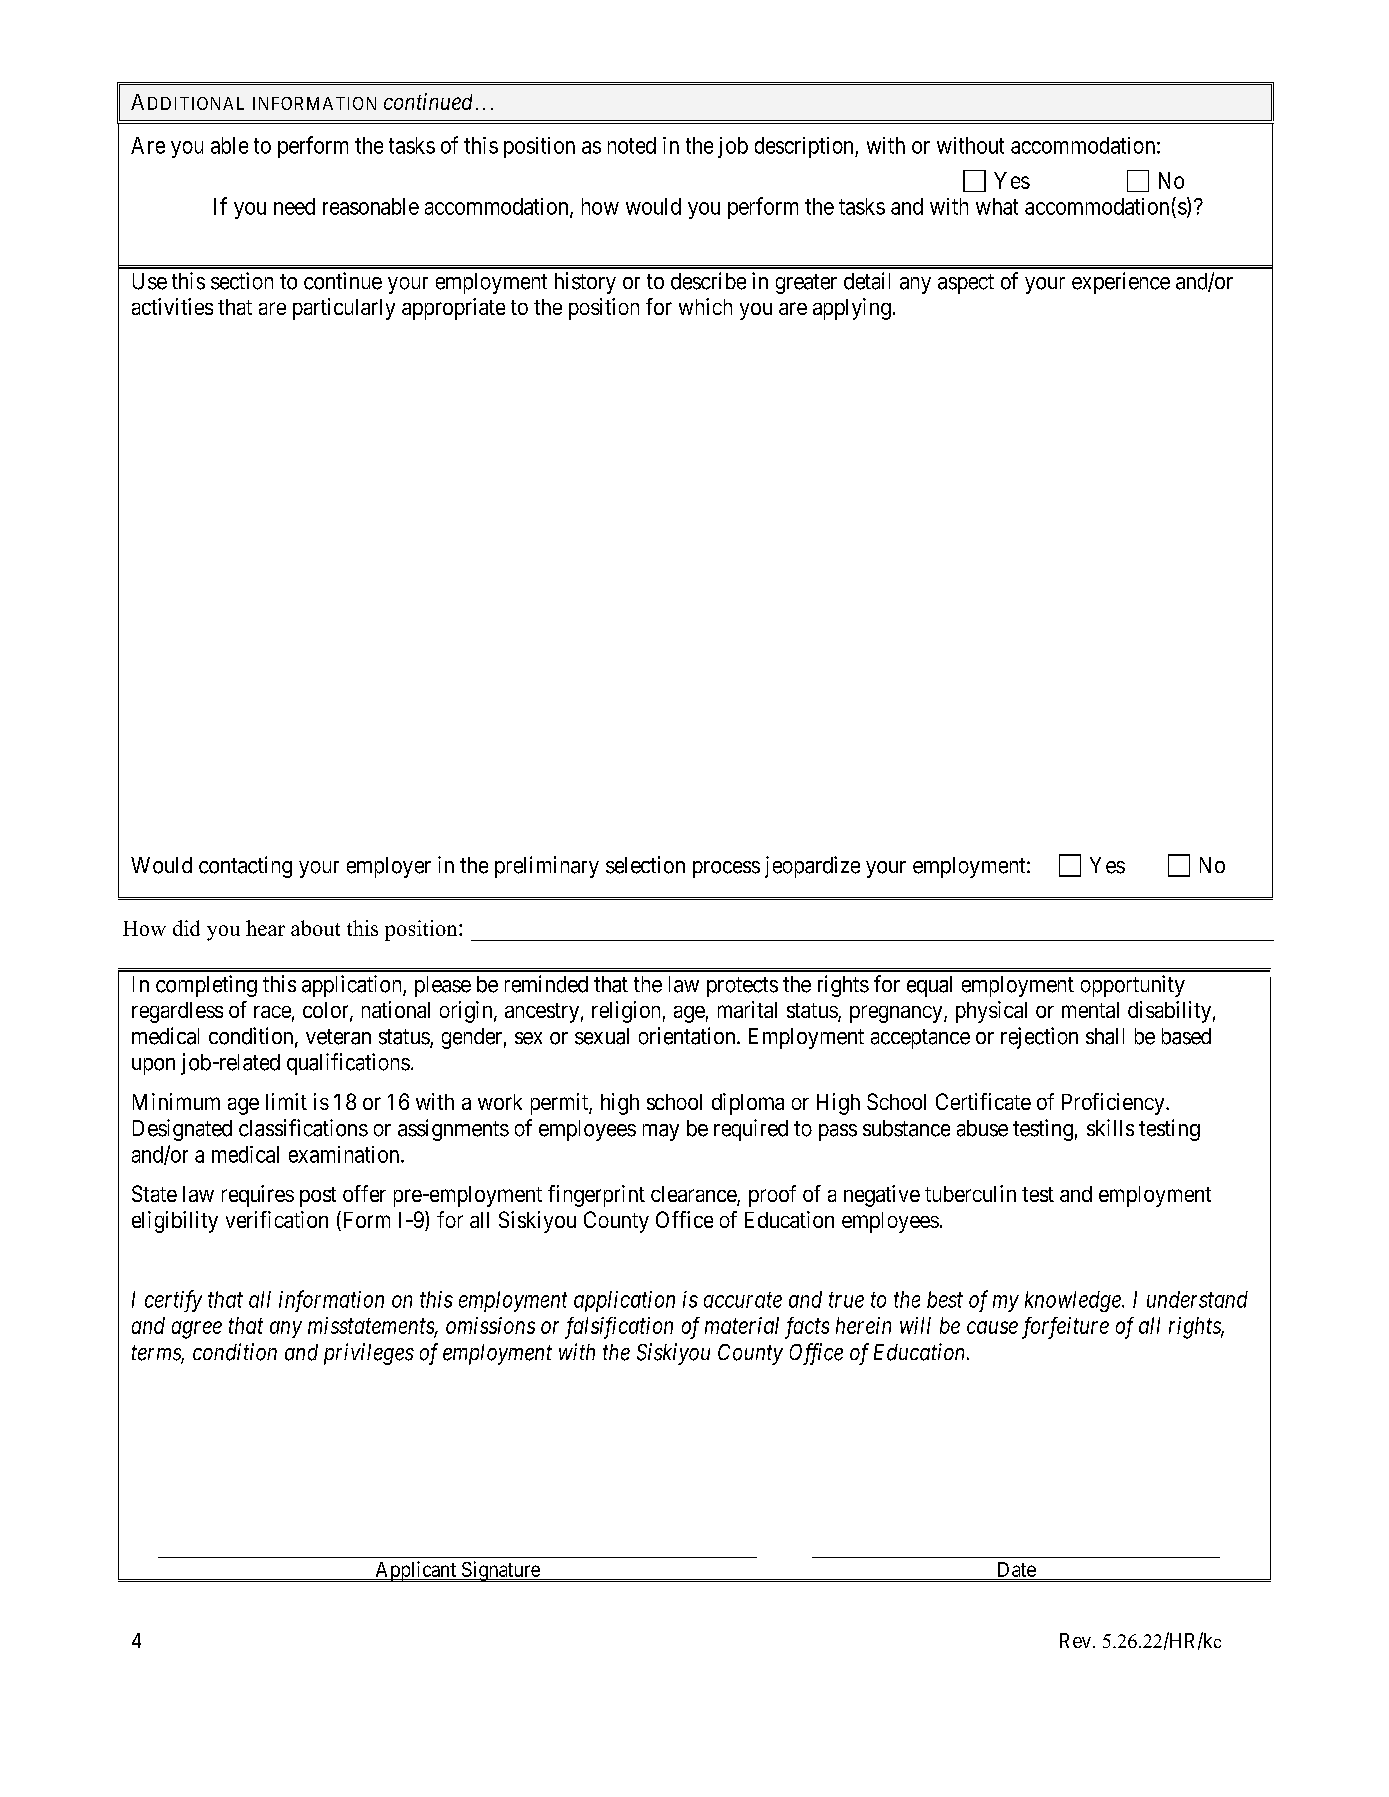  I want to click on opportunity, so click(1133, 986).
